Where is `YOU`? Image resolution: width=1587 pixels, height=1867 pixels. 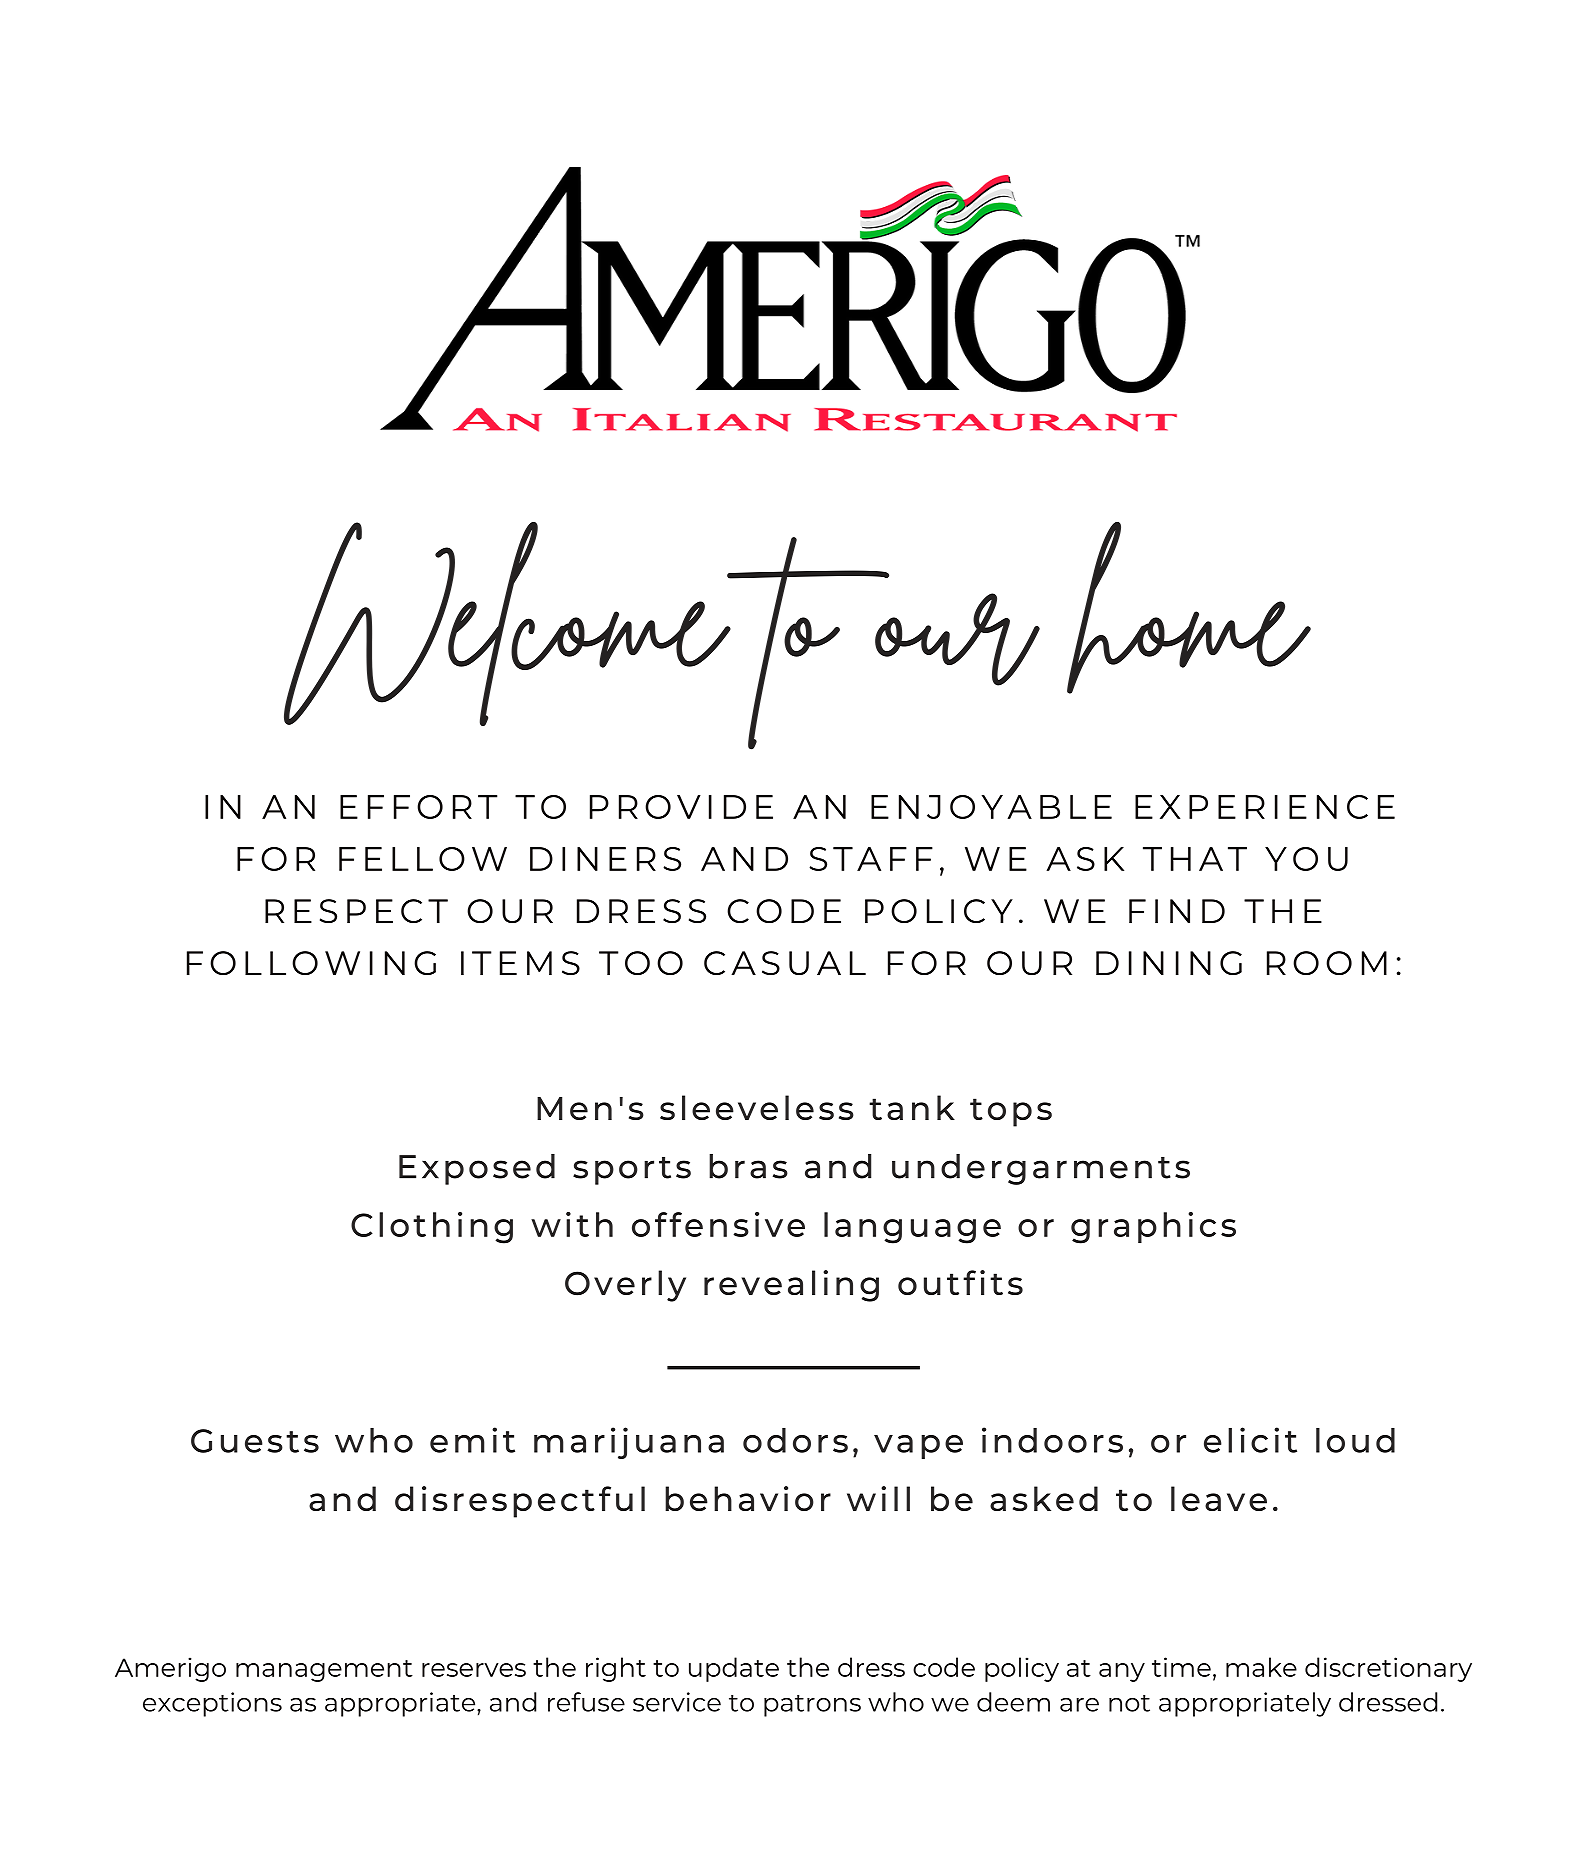
YOU is located at coordinates (1306, 859).
